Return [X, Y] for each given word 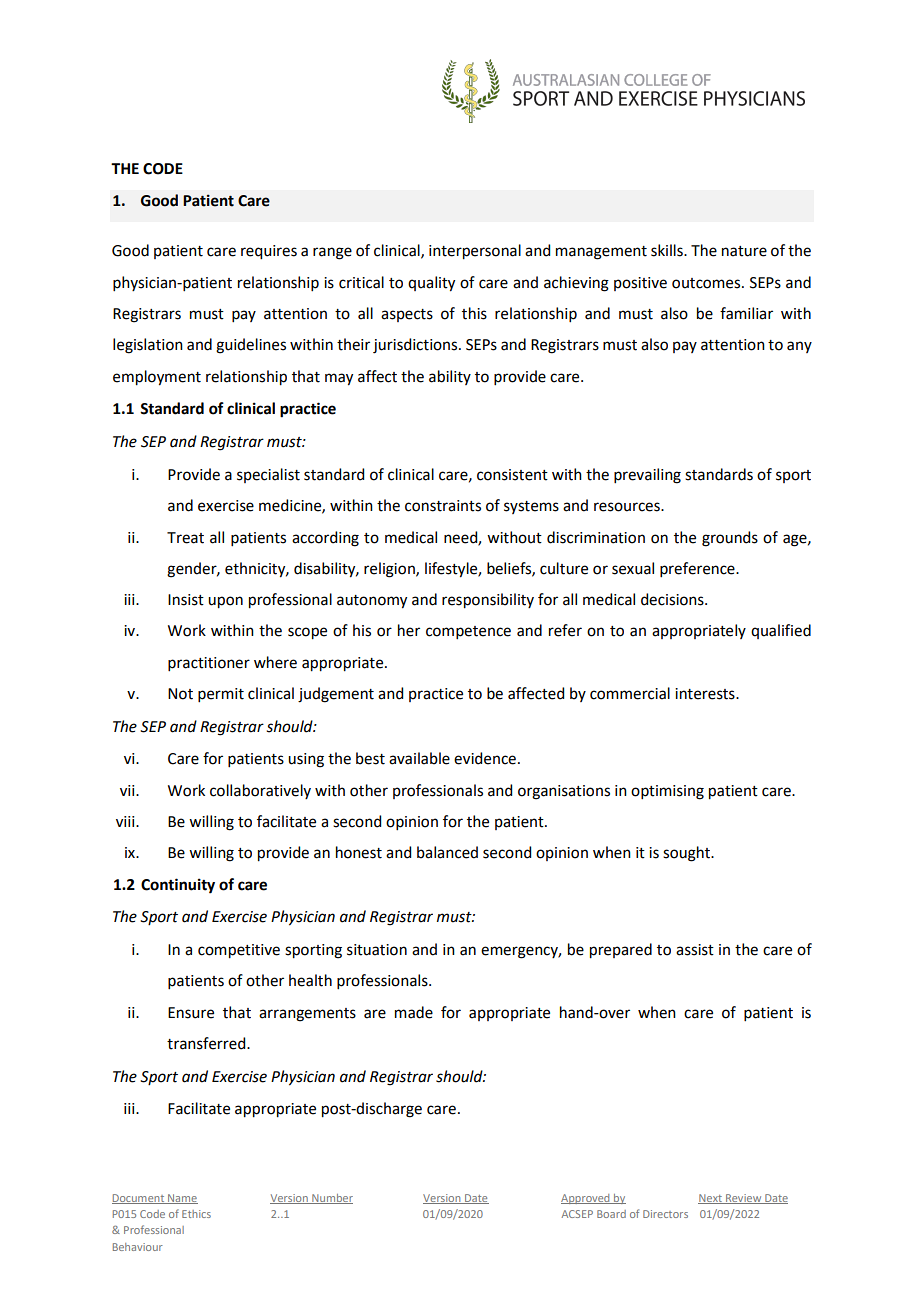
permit [221, 695]
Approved [586, 1199]
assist [695, 950]
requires [269, 252]
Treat [185, 538]
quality [431, 284]
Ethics [196, 1214]
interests [706, 694]
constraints [443, 506]
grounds [730, 539]
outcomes [707, 283]
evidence [485, 758]
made [414, 1012]
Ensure [191, 1013]
